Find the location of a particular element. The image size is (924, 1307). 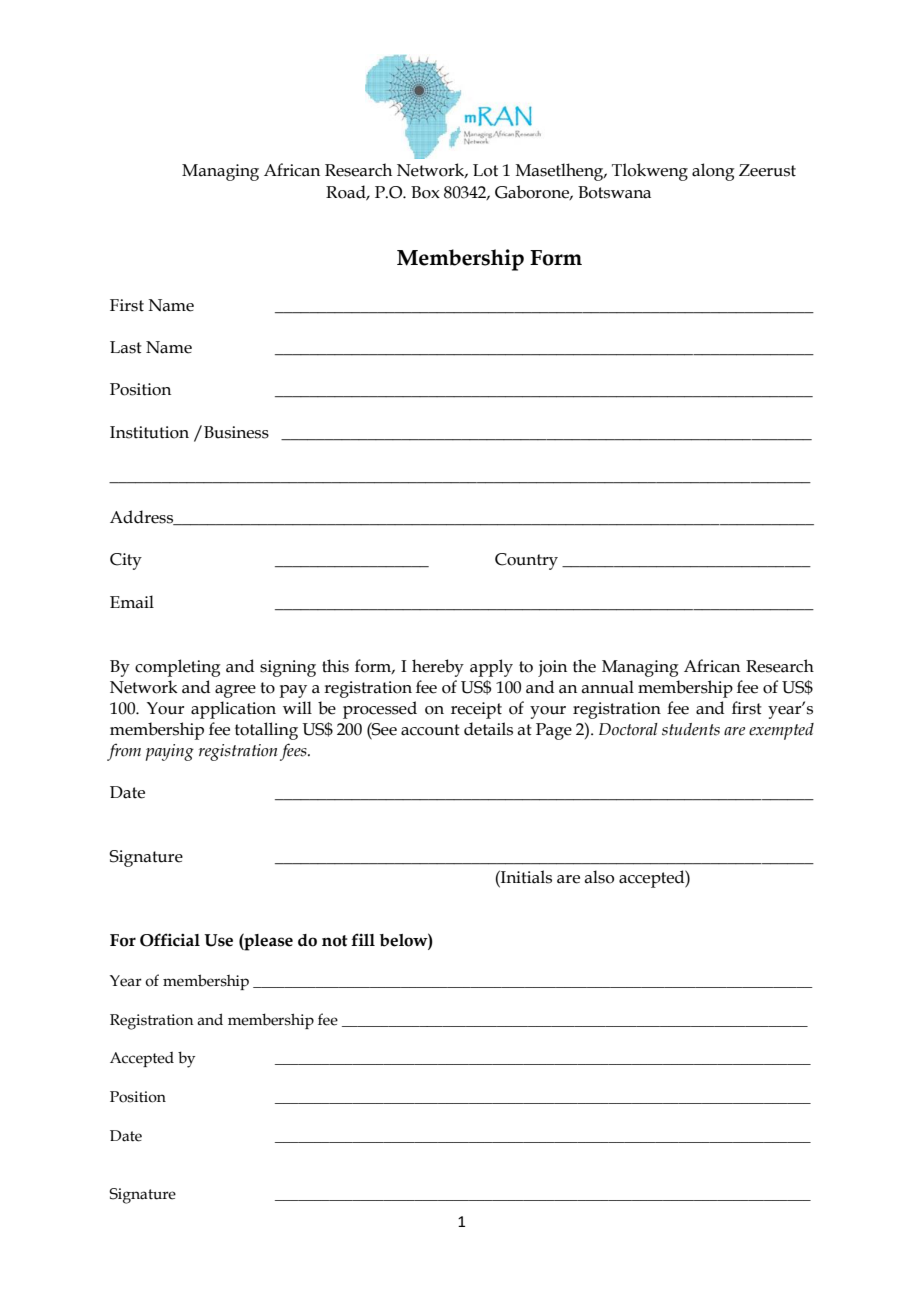

along is located at coordinates (713, 172).
